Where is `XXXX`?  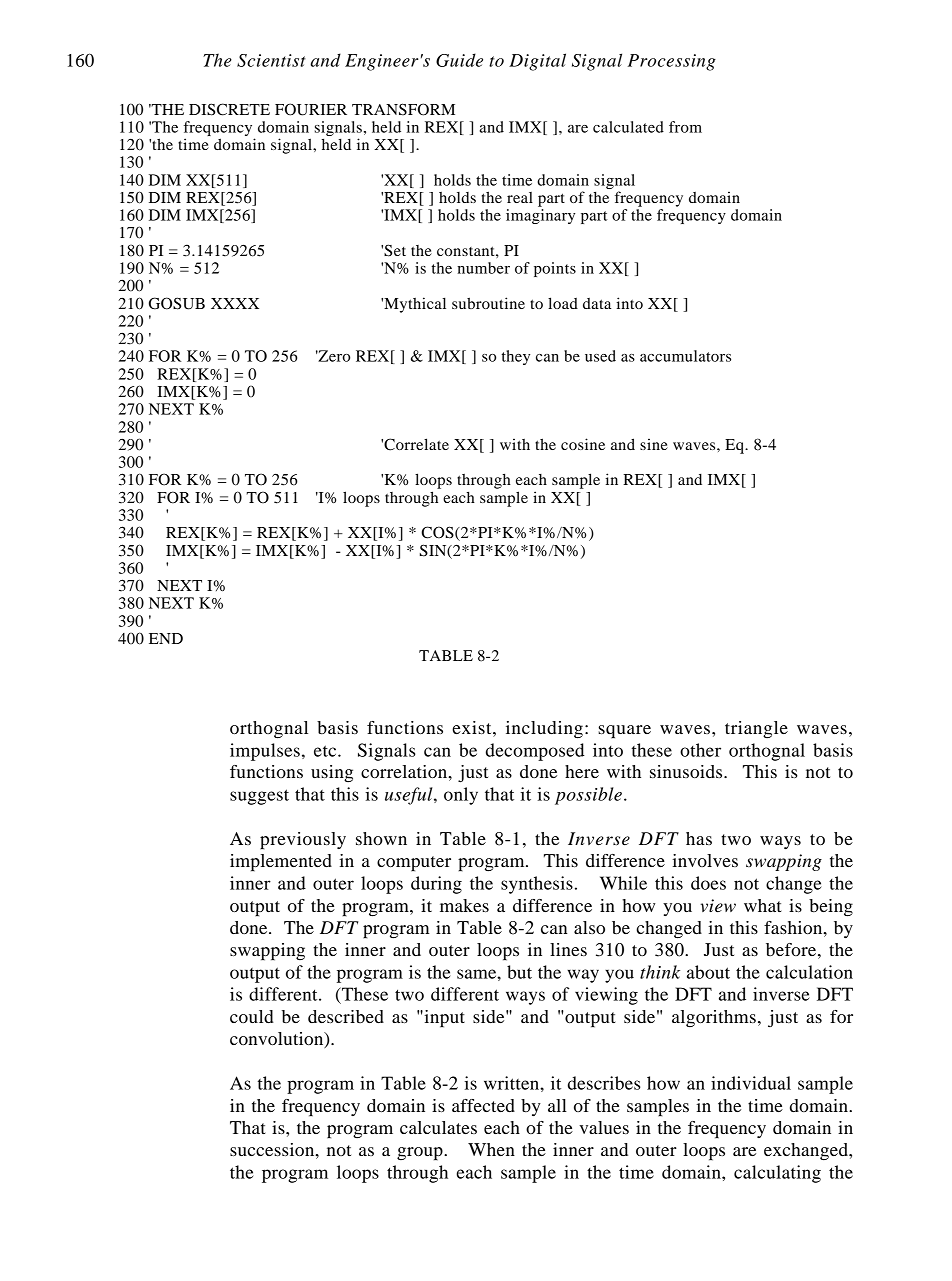 XXXX is located at coordinates (235, 303).
